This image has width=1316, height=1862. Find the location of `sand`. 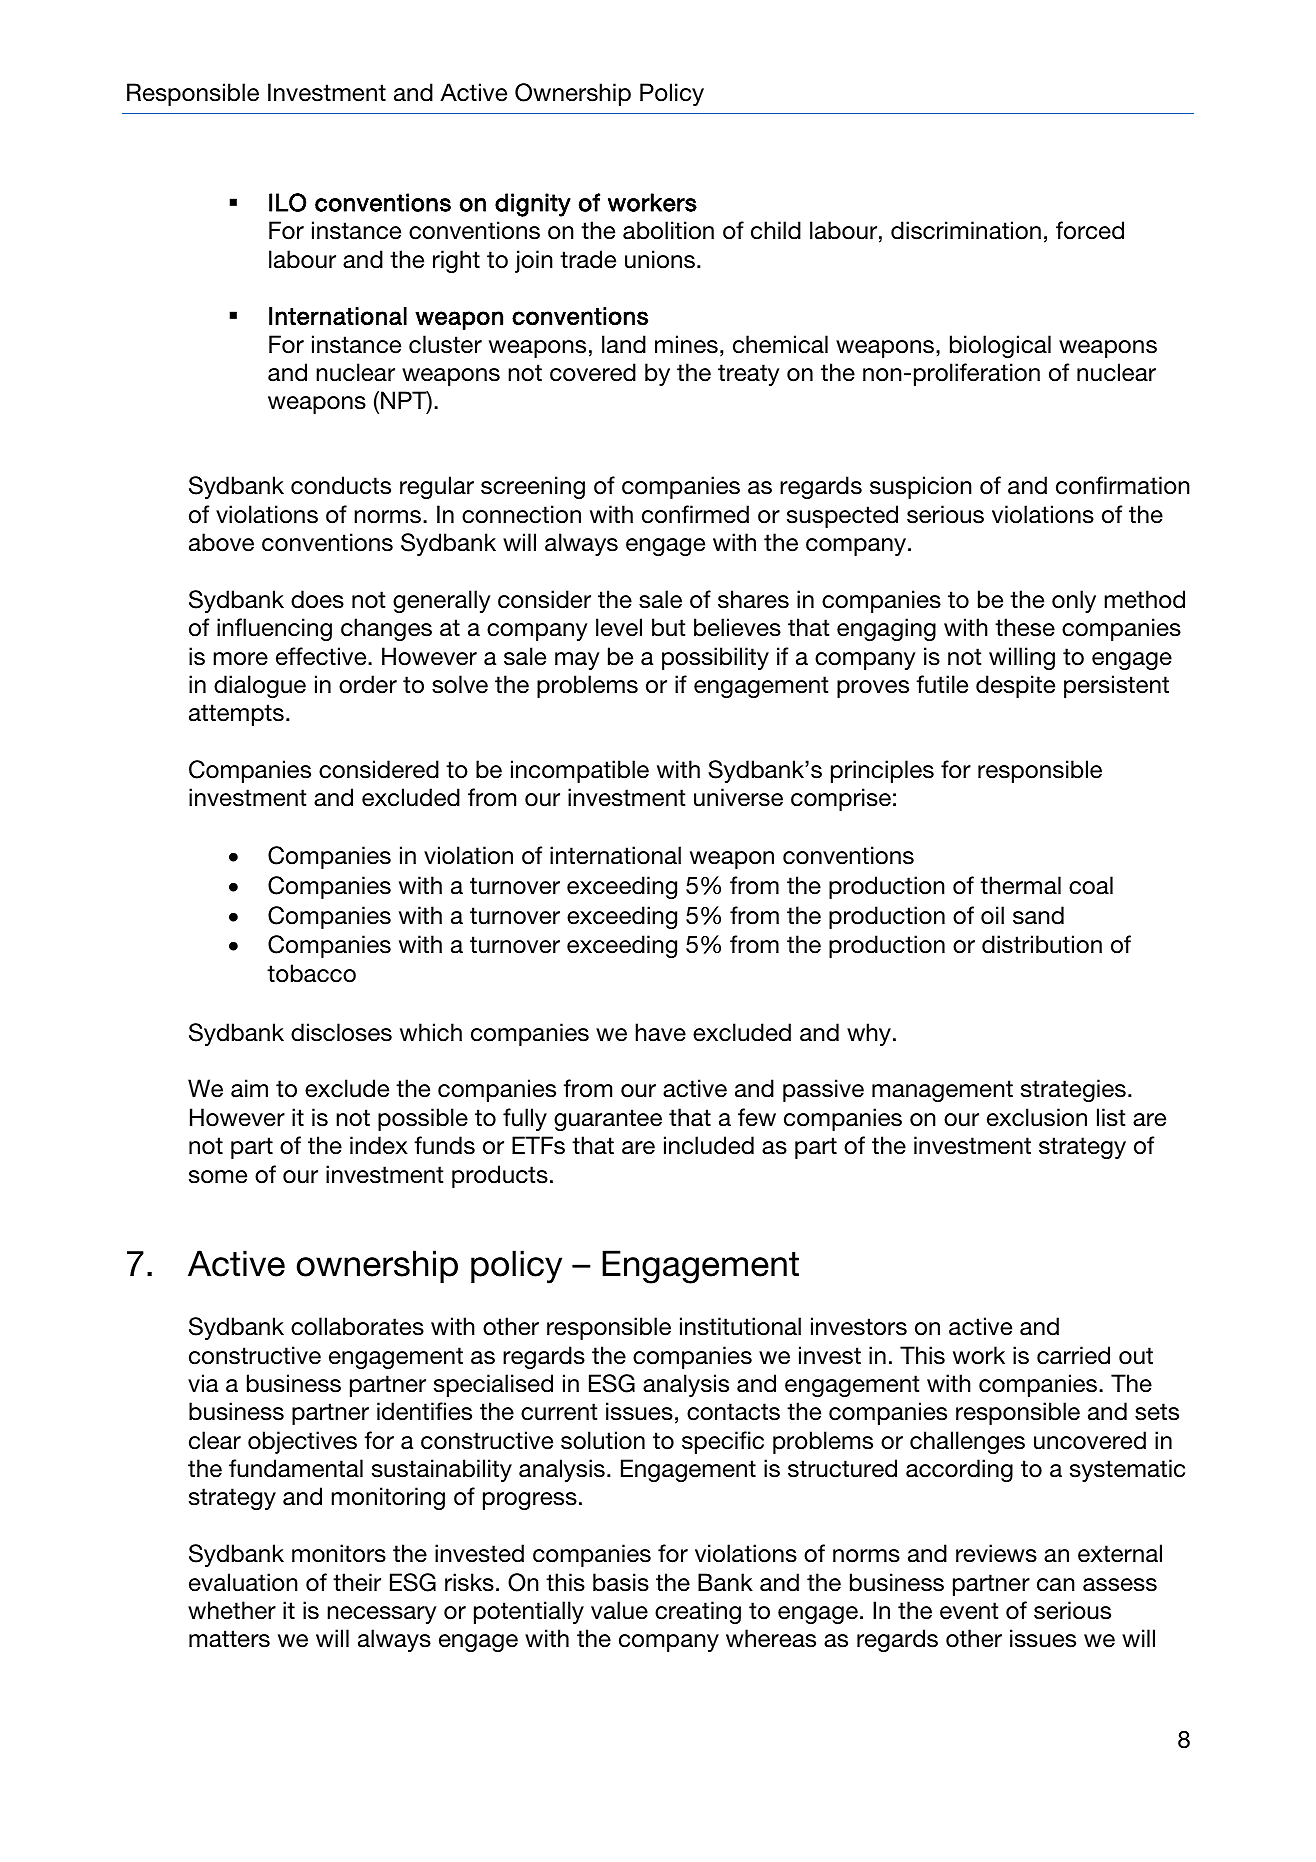

sand is located at coordinates (1038, 915).
